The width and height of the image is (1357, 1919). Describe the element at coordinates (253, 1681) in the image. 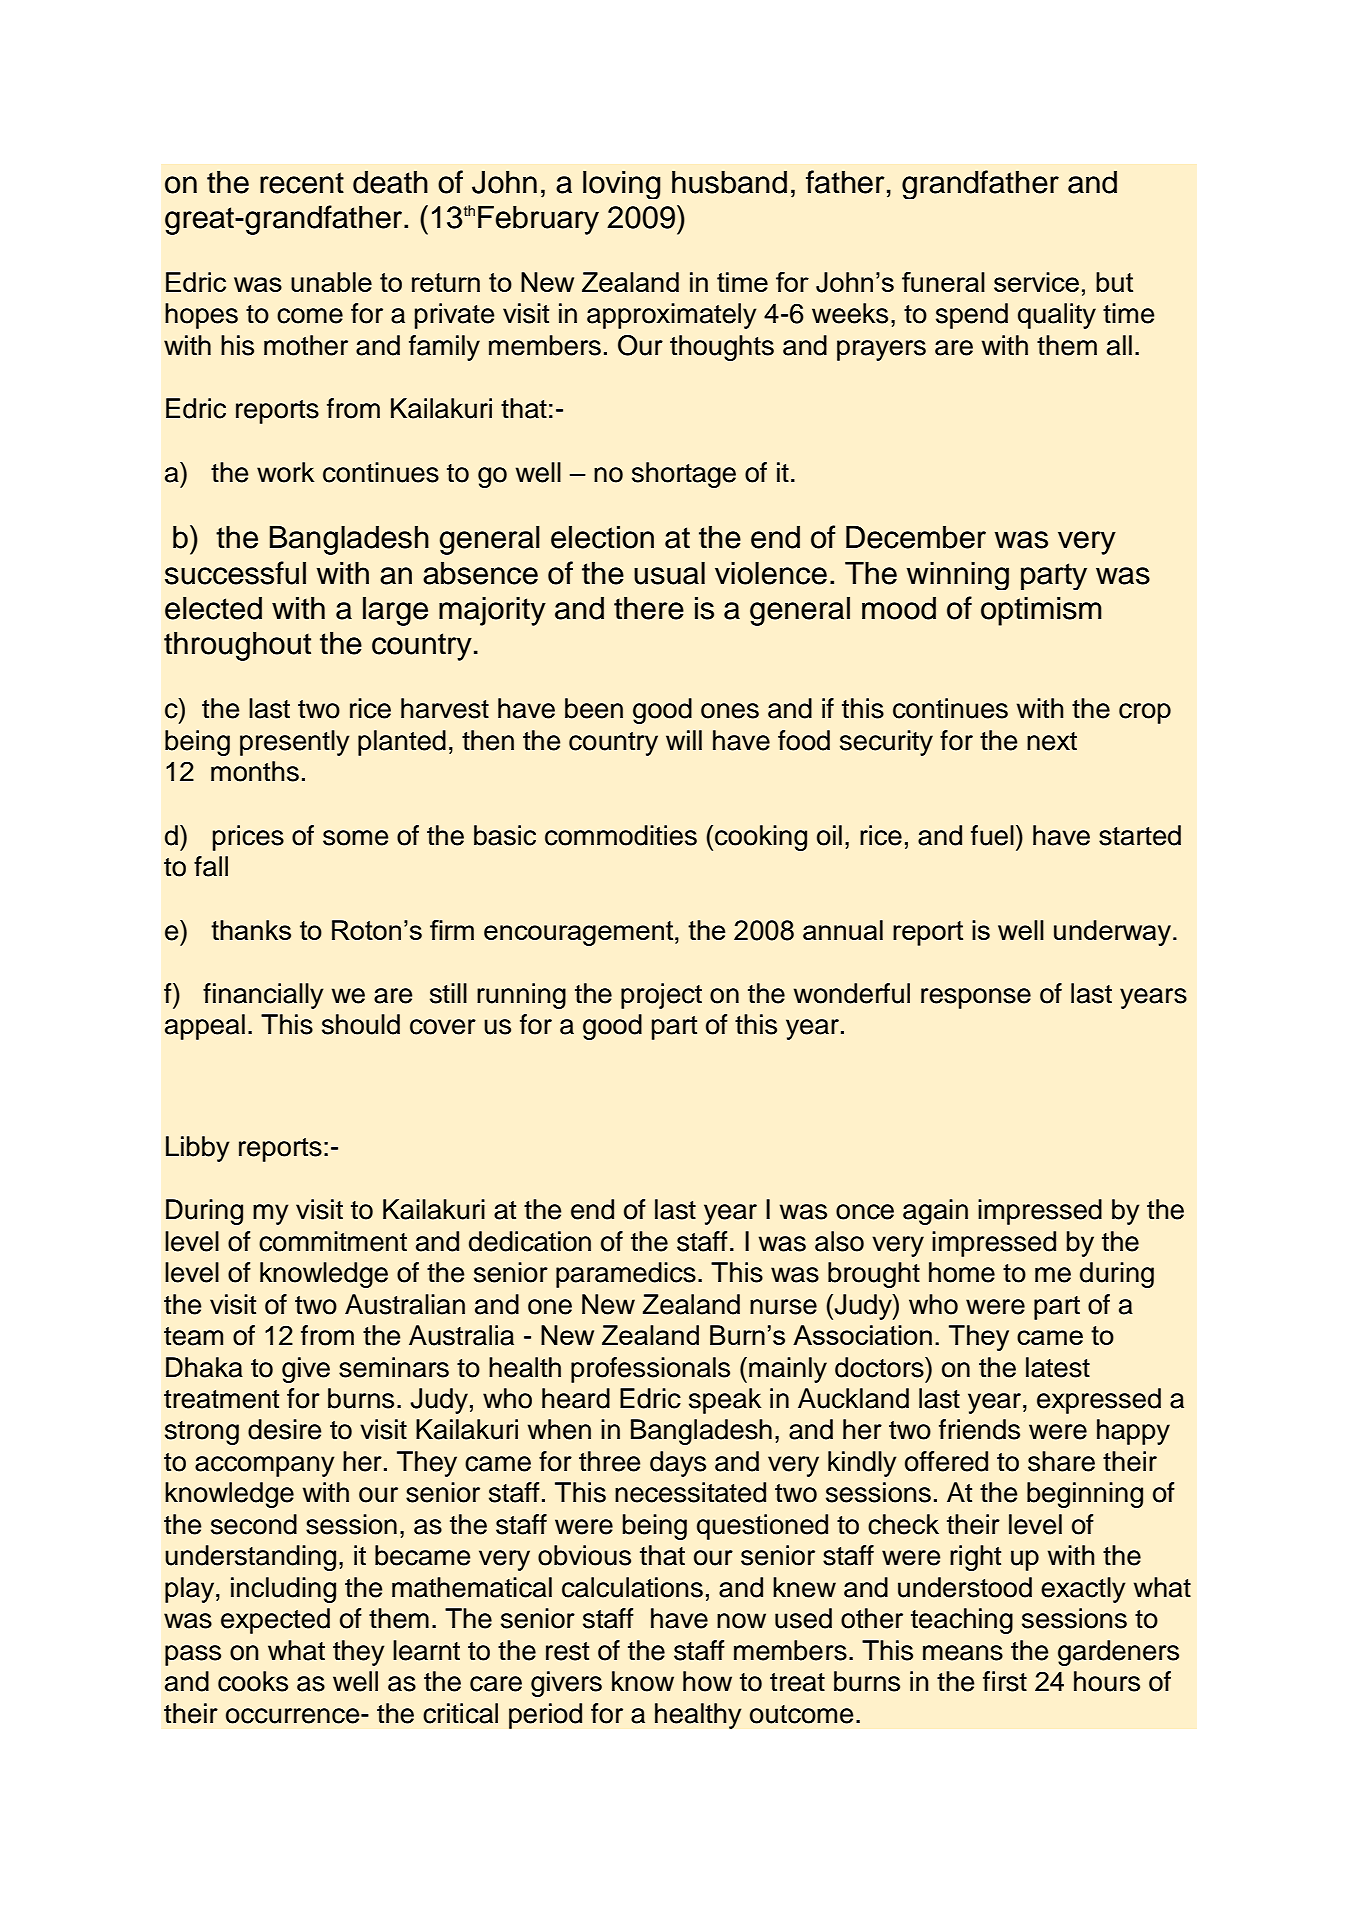

I see `cooks` at that location.
